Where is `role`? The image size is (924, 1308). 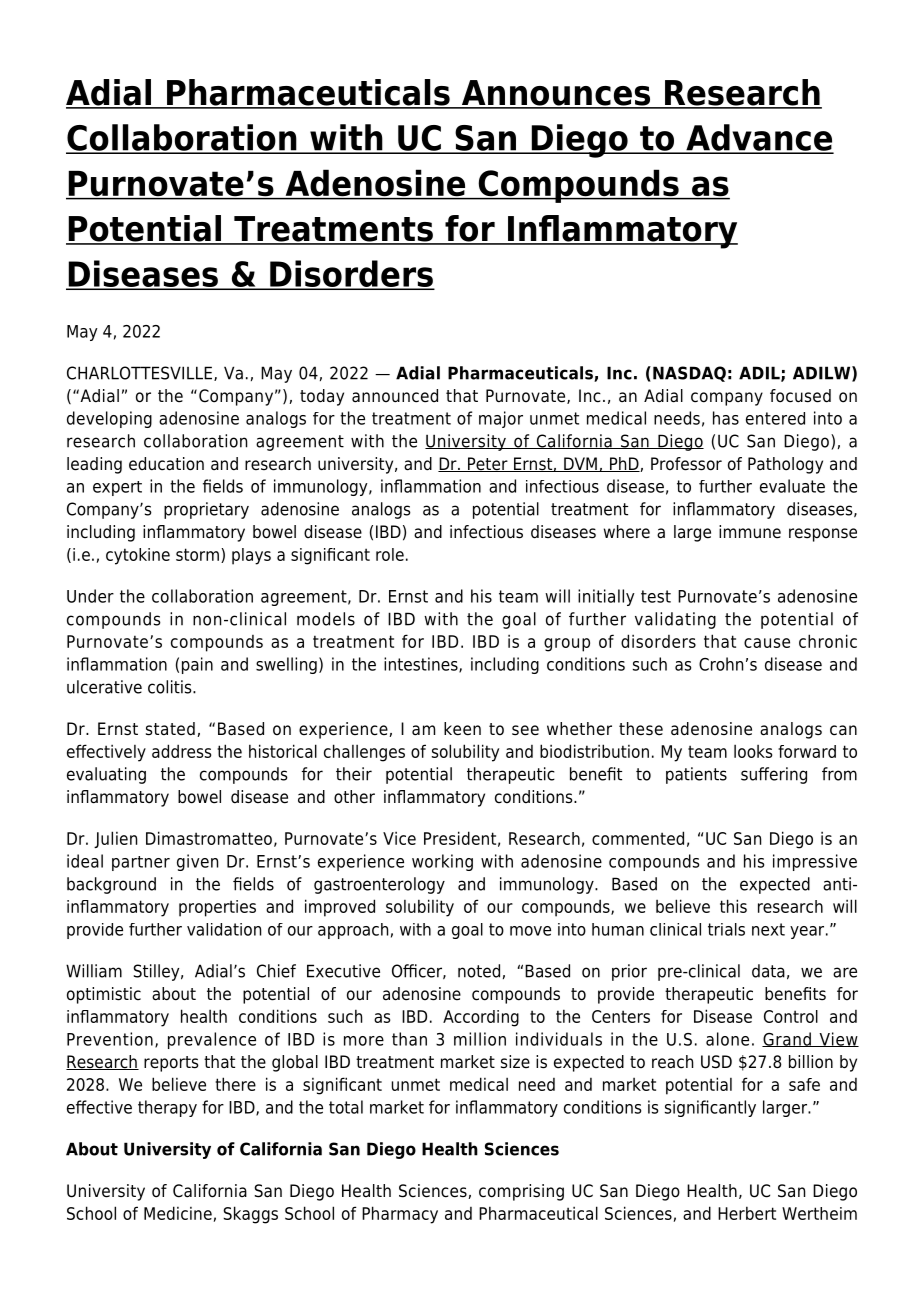 role is located at coordinates (390, 554).
